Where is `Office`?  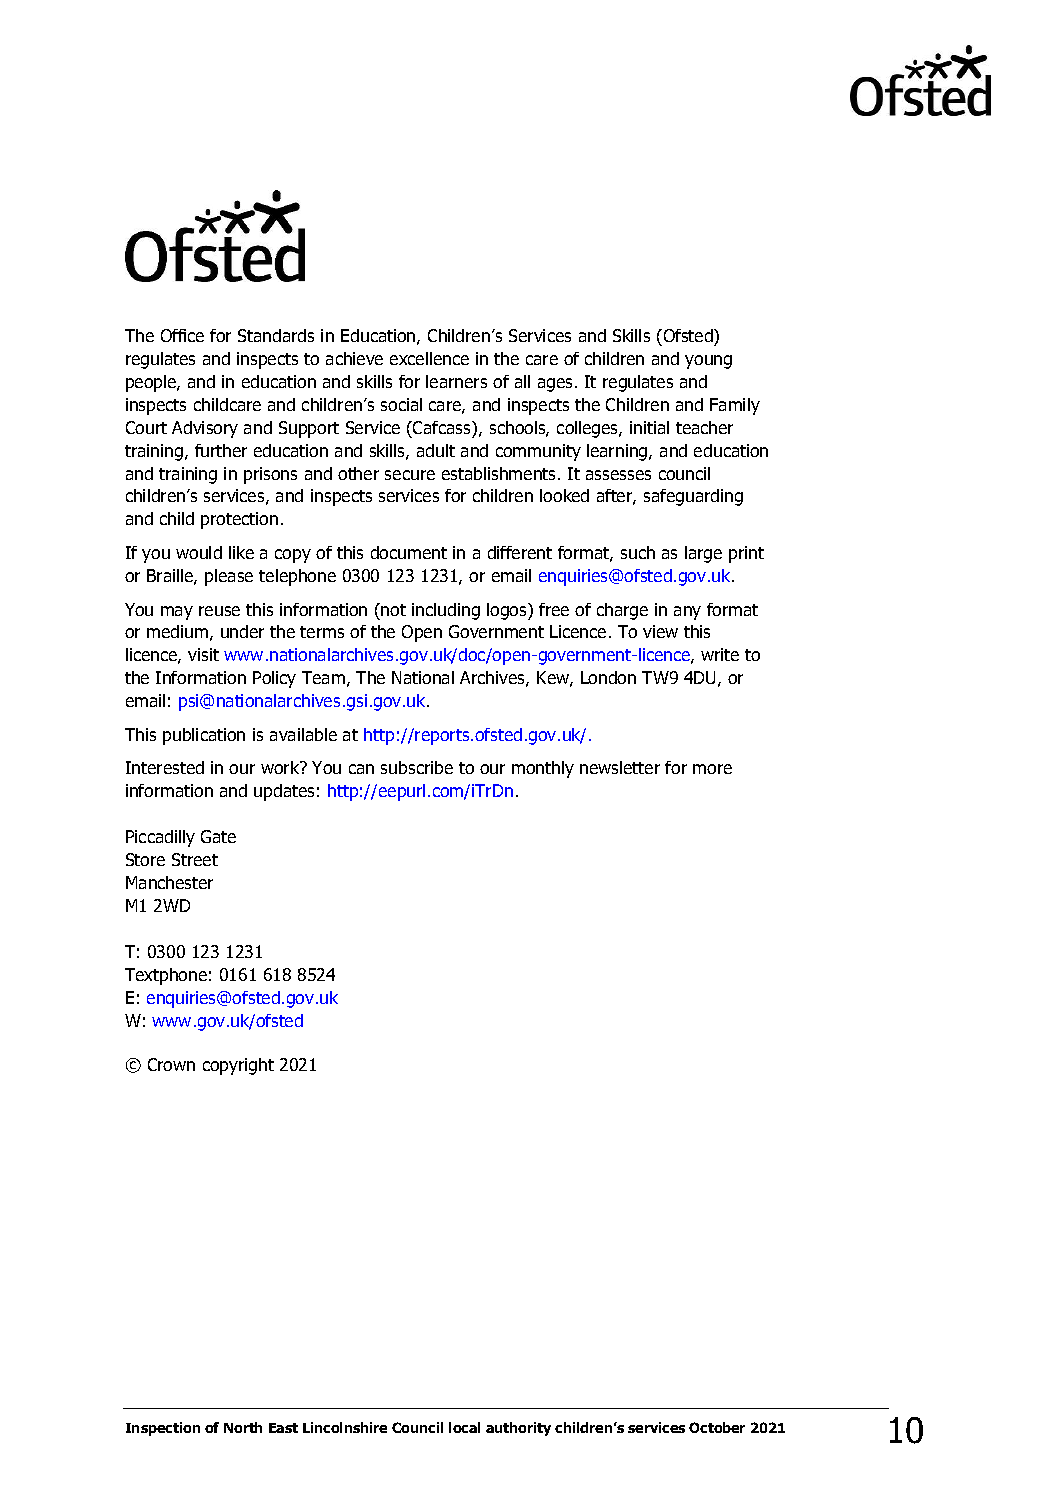 Office is located at coordinates (182, 335).
